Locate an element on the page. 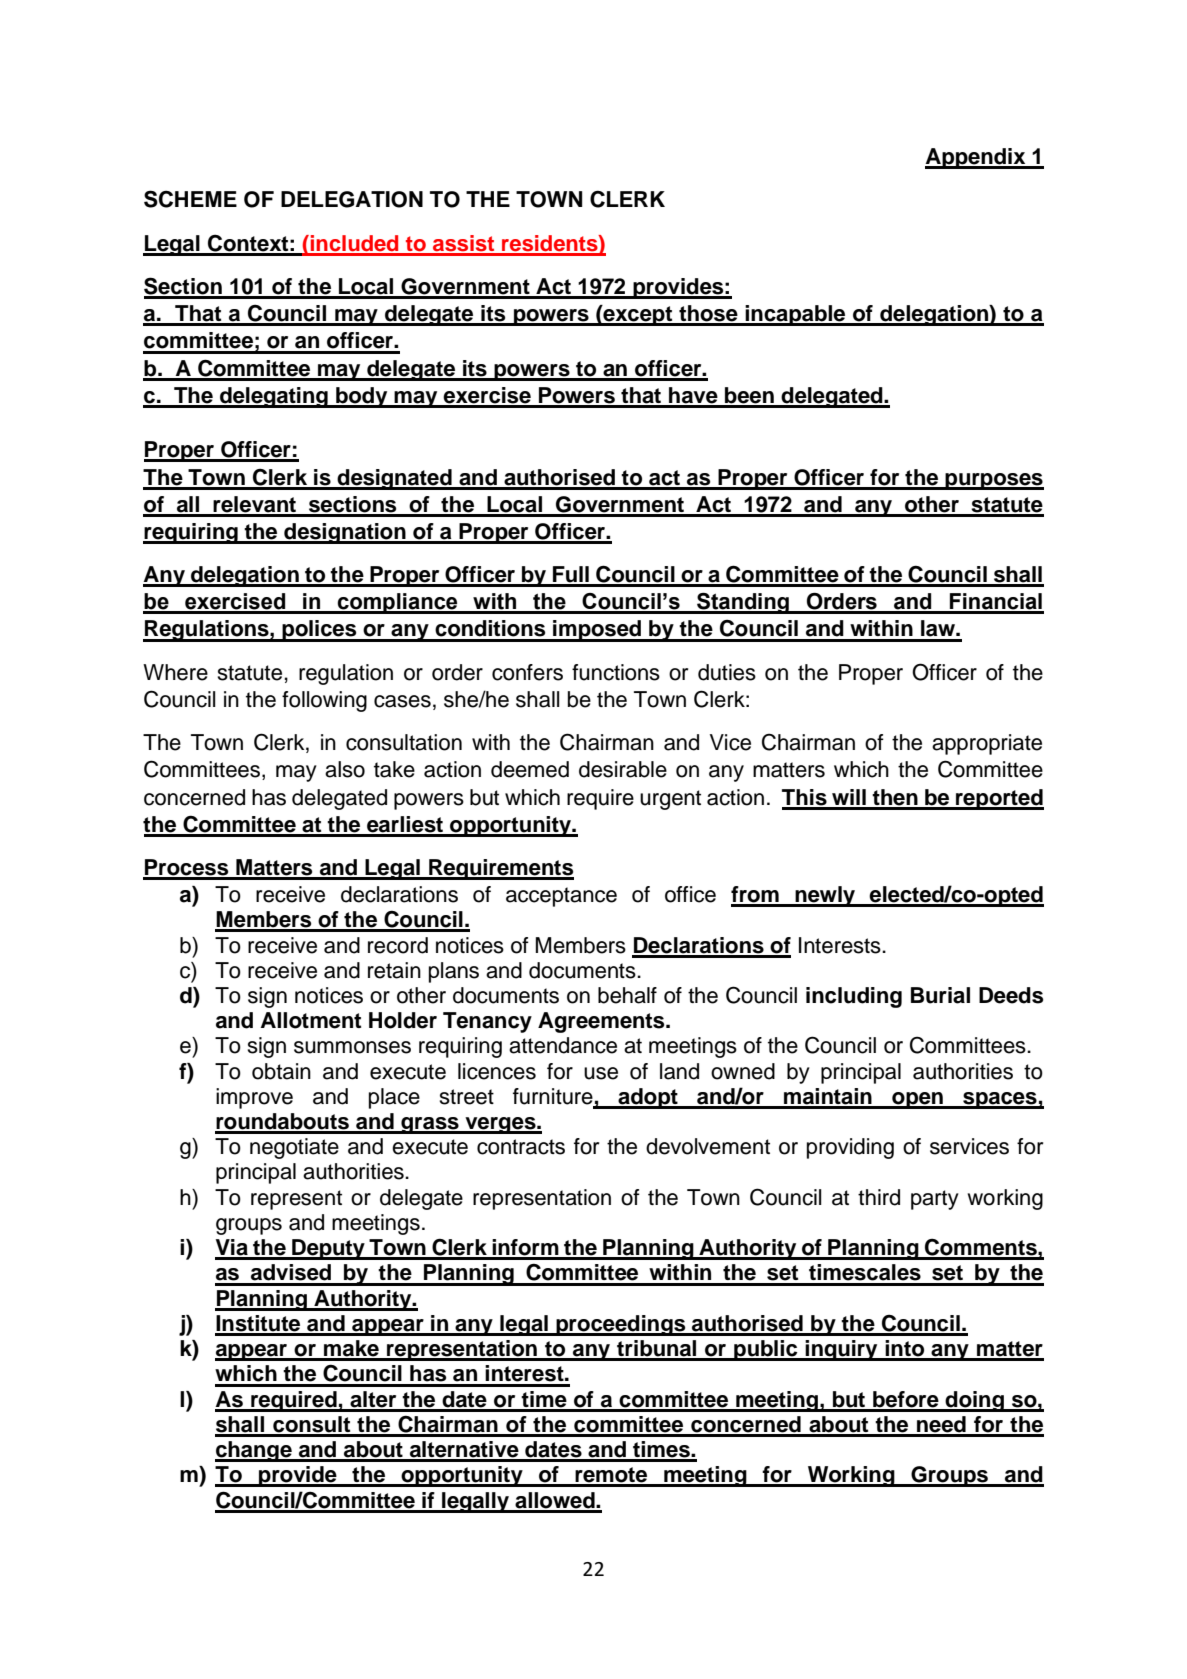 This image has height=1679, width=1187. desirable is located at coordinates (623, 769).
